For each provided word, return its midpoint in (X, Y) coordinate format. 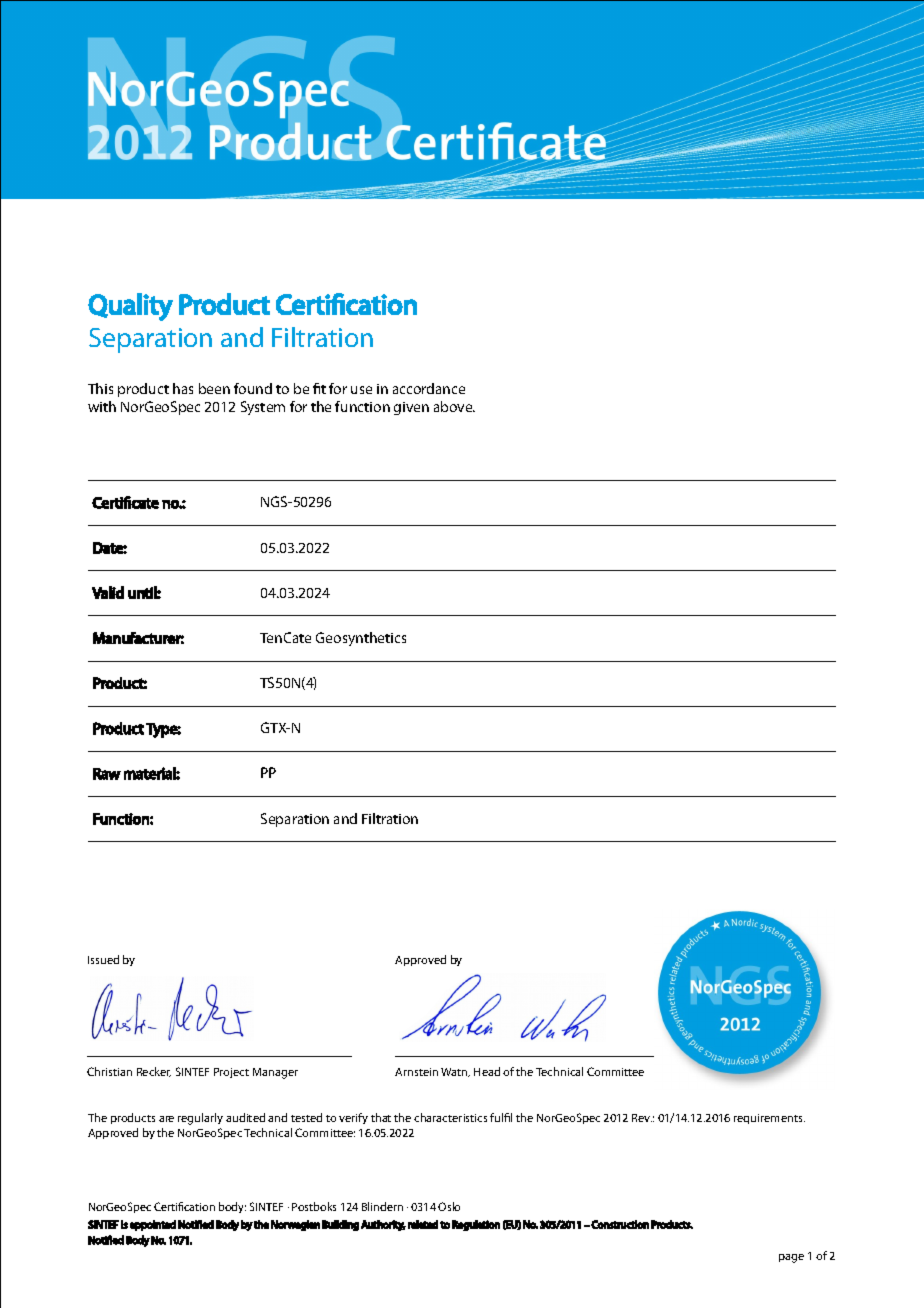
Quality (130, 307)
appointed (153, 1225)
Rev (642, 1118)
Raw (107, 774)
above (454, 406)
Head (487, 1071)
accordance (429, 388)
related (423, 1224)
